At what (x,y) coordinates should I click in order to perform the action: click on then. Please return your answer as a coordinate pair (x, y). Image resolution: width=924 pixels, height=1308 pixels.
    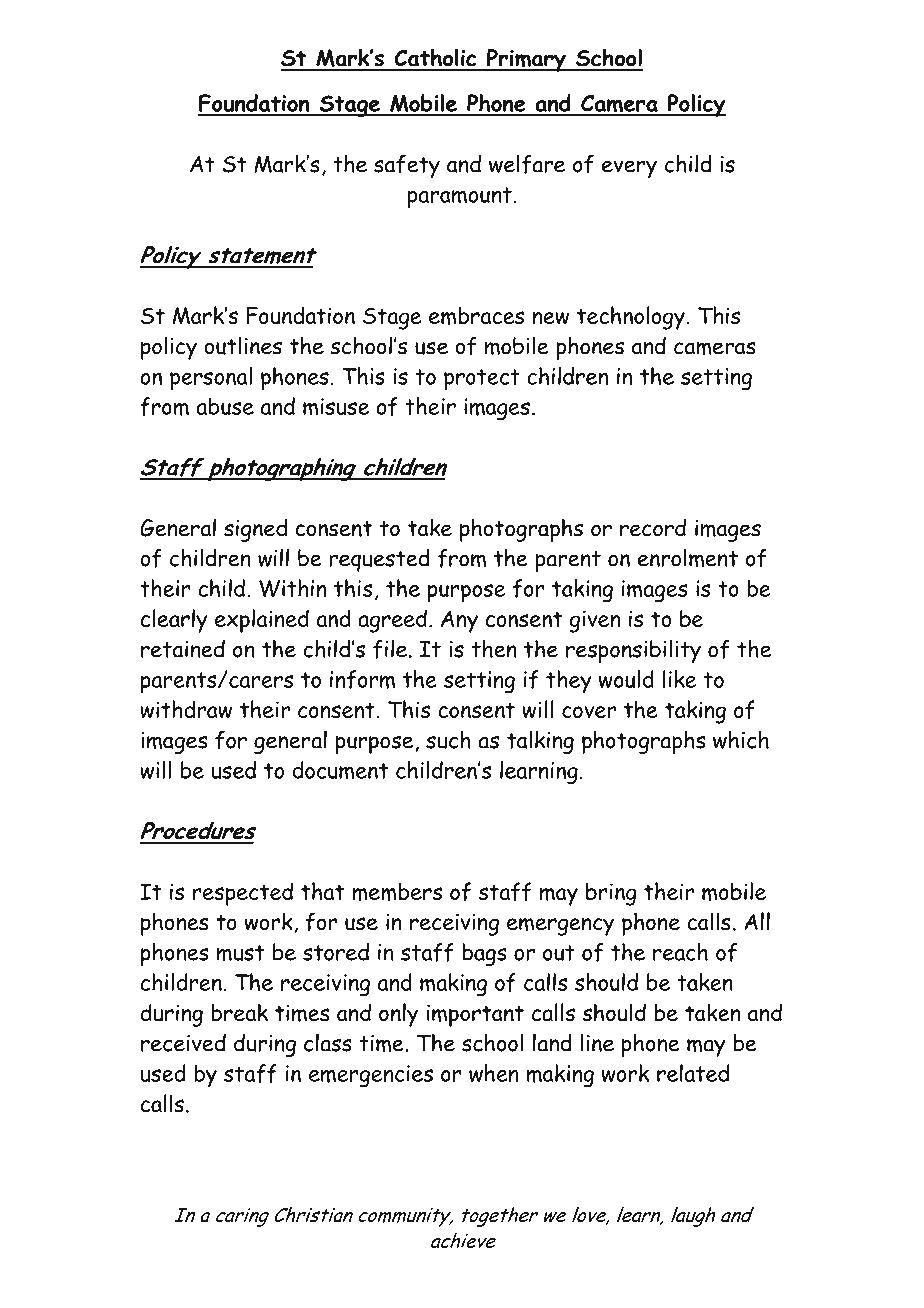
    Looking at the image, I should click on (494, 649).
